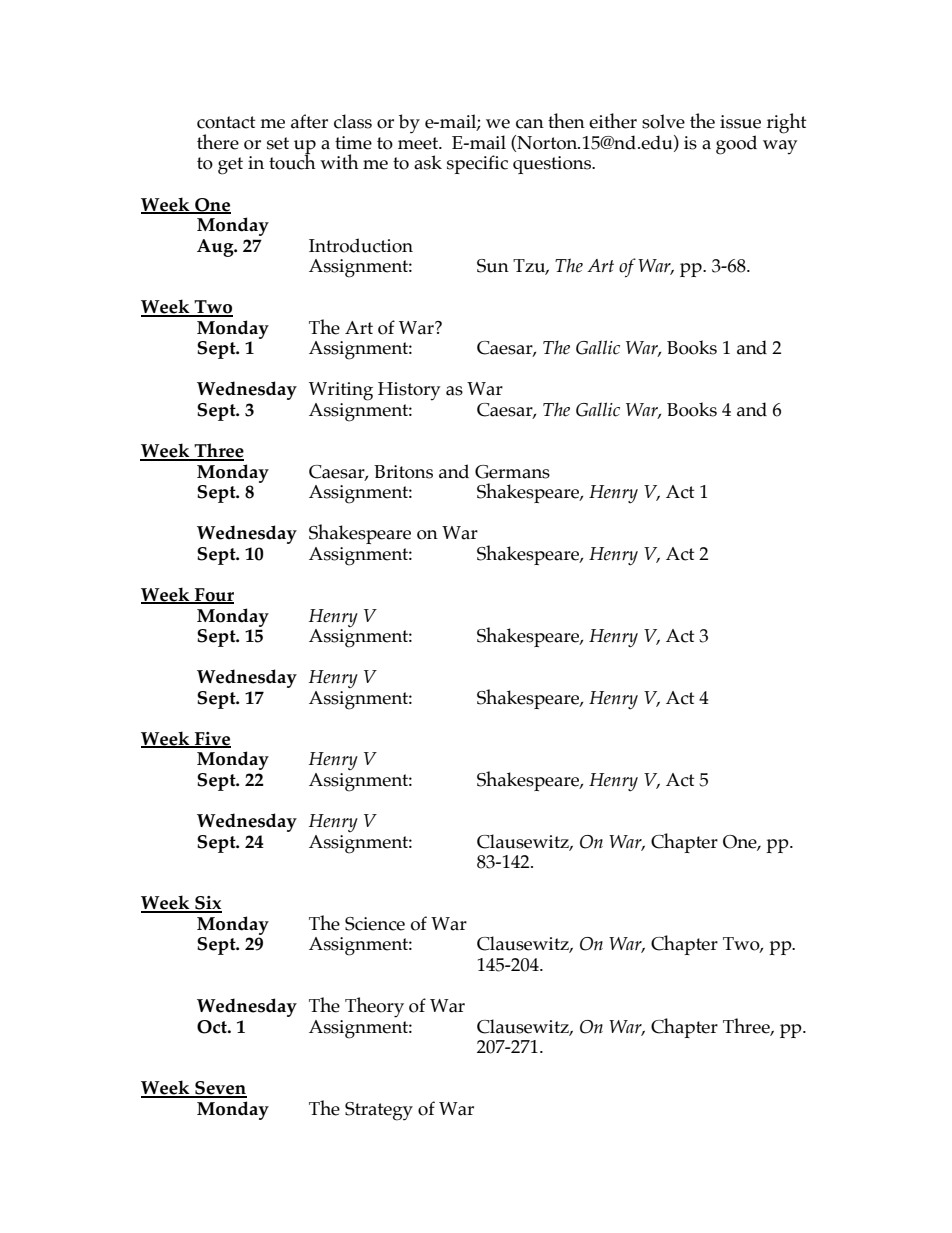 The height and width of the screenshot is (1233, 952). I want to click on Seven, so click(220, 1089).
